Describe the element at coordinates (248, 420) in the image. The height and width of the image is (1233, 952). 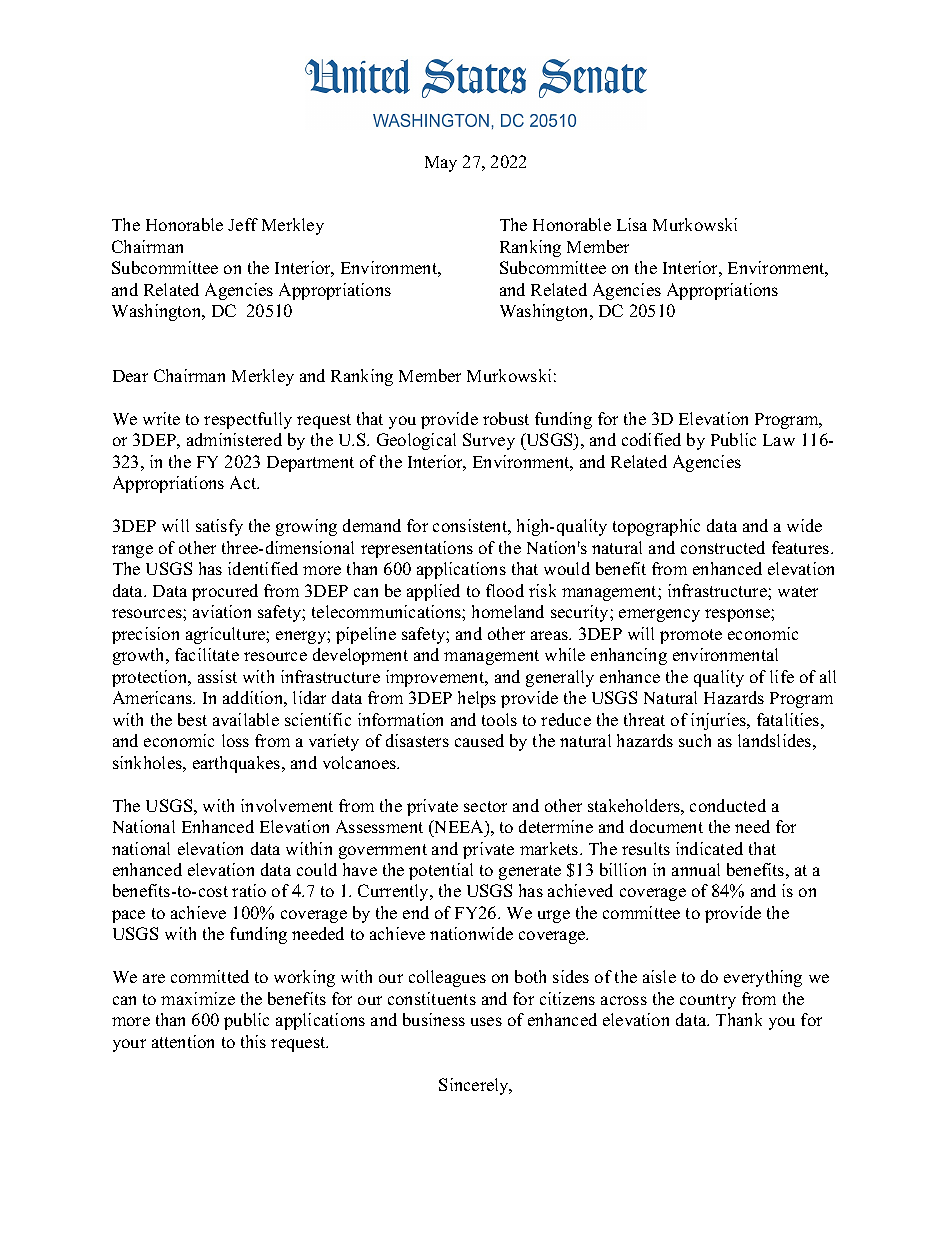
I see `respectfully` at that location.
